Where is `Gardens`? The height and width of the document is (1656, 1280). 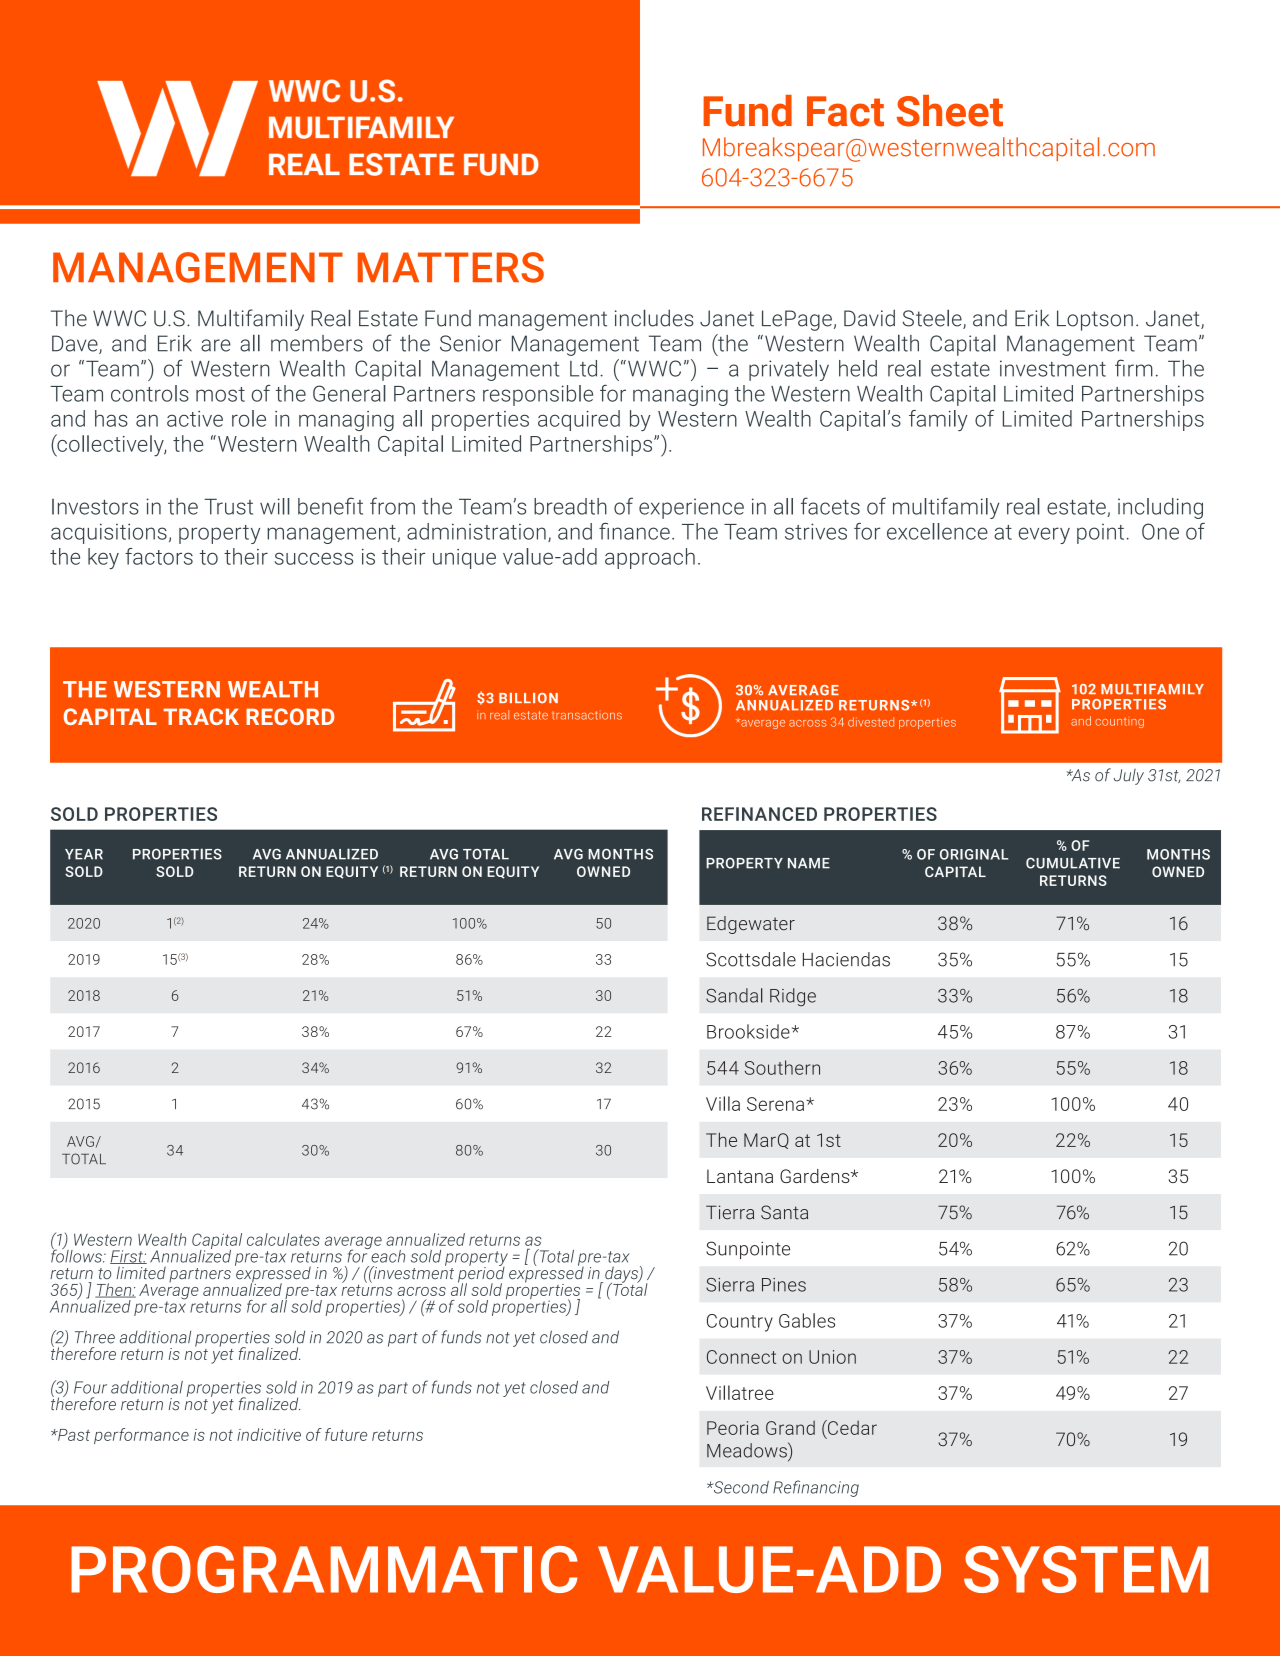
Gardens is located at coordinates (816, 1176).
